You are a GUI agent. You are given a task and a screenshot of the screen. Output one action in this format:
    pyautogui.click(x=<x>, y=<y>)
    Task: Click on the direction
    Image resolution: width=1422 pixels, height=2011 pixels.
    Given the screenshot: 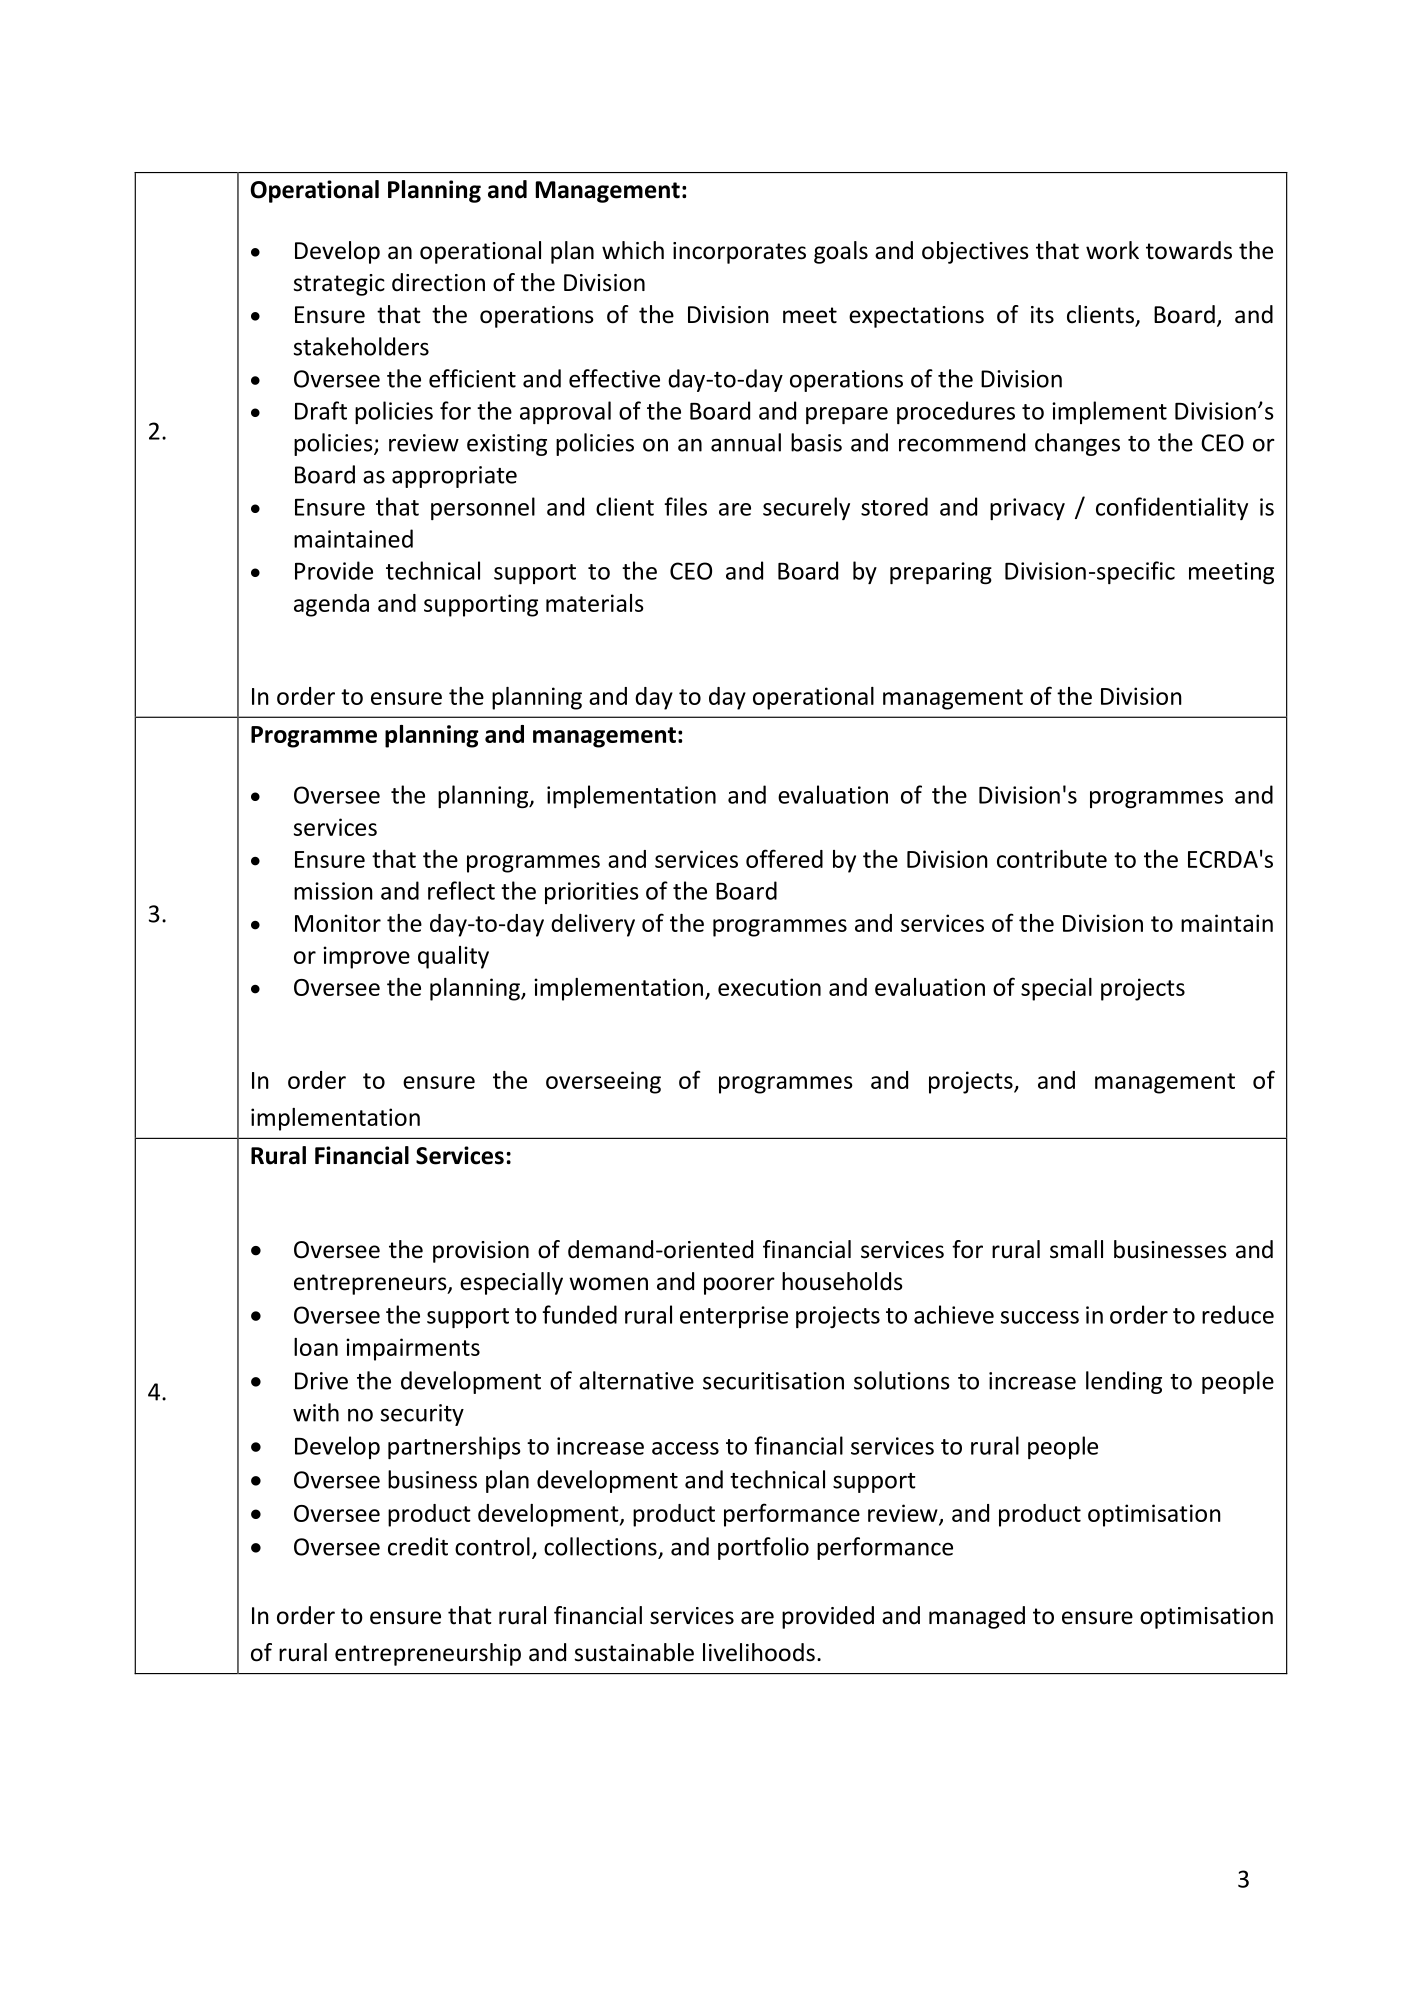 What is the action you would take?
    pyautogui.click(x=438, y=282)
